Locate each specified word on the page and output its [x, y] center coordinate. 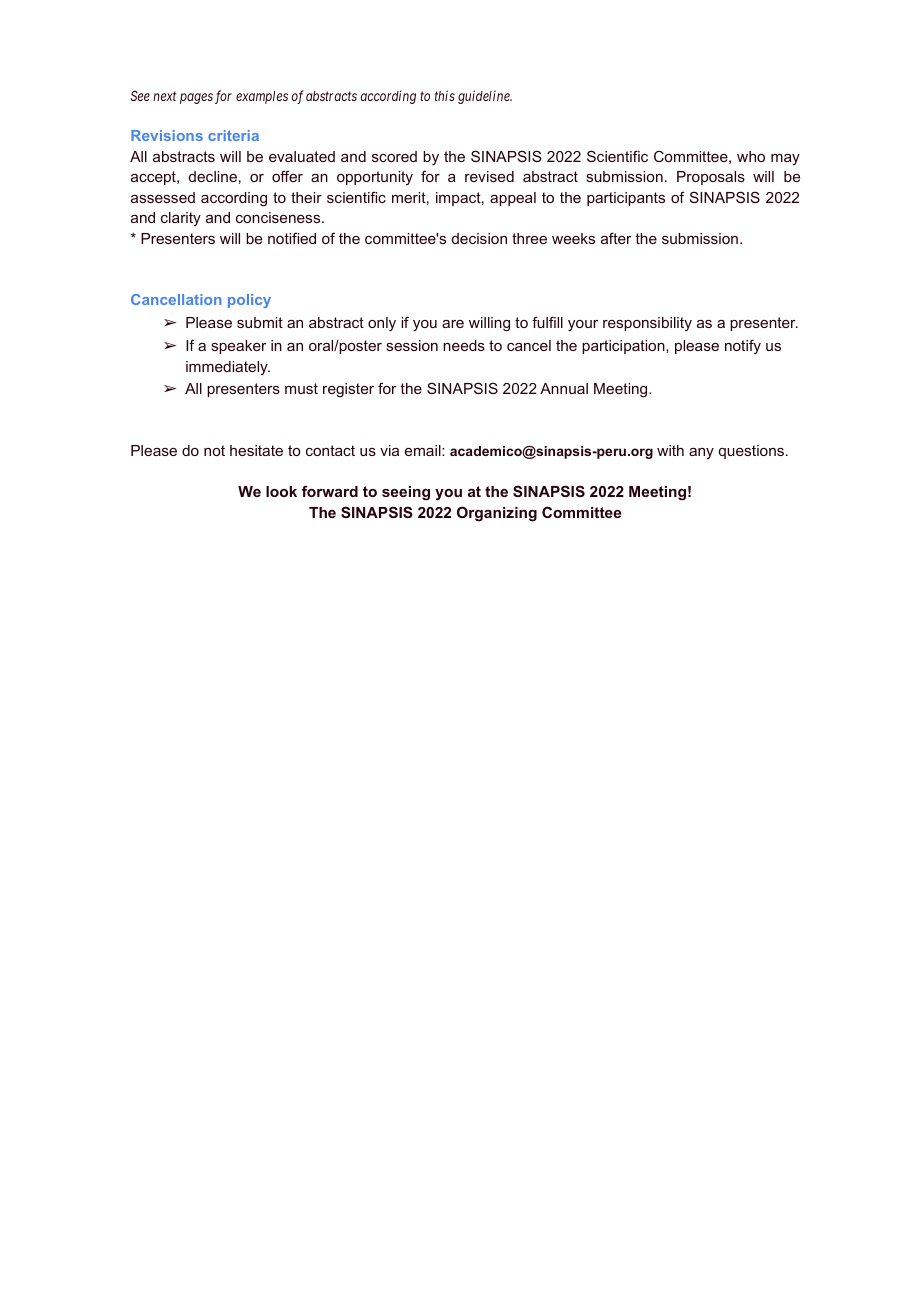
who [751, 156]
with [670, 450]
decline [213, 176]
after [616, 238]
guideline [485, 97]
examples [262, 97]
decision [479, 238]
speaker [238, 347]
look [281, 491]
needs [464, 345]
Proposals [711, 178]
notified [292, 238]
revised [489, 176]
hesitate [256, 450]
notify [743, 346]
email [424, 450]
